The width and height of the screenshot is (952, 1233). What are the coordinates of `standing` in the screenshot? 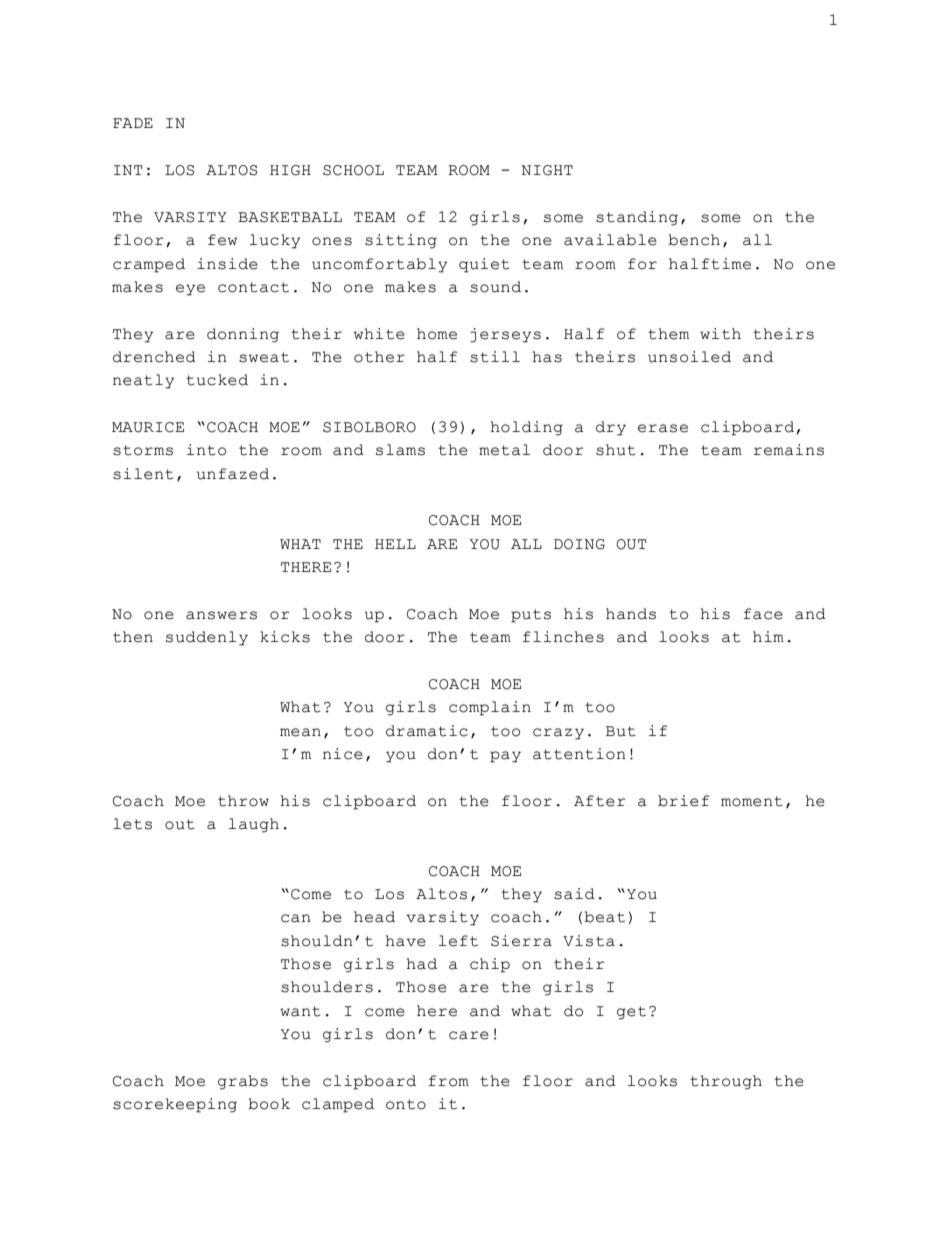 It's located at (637, 218).
